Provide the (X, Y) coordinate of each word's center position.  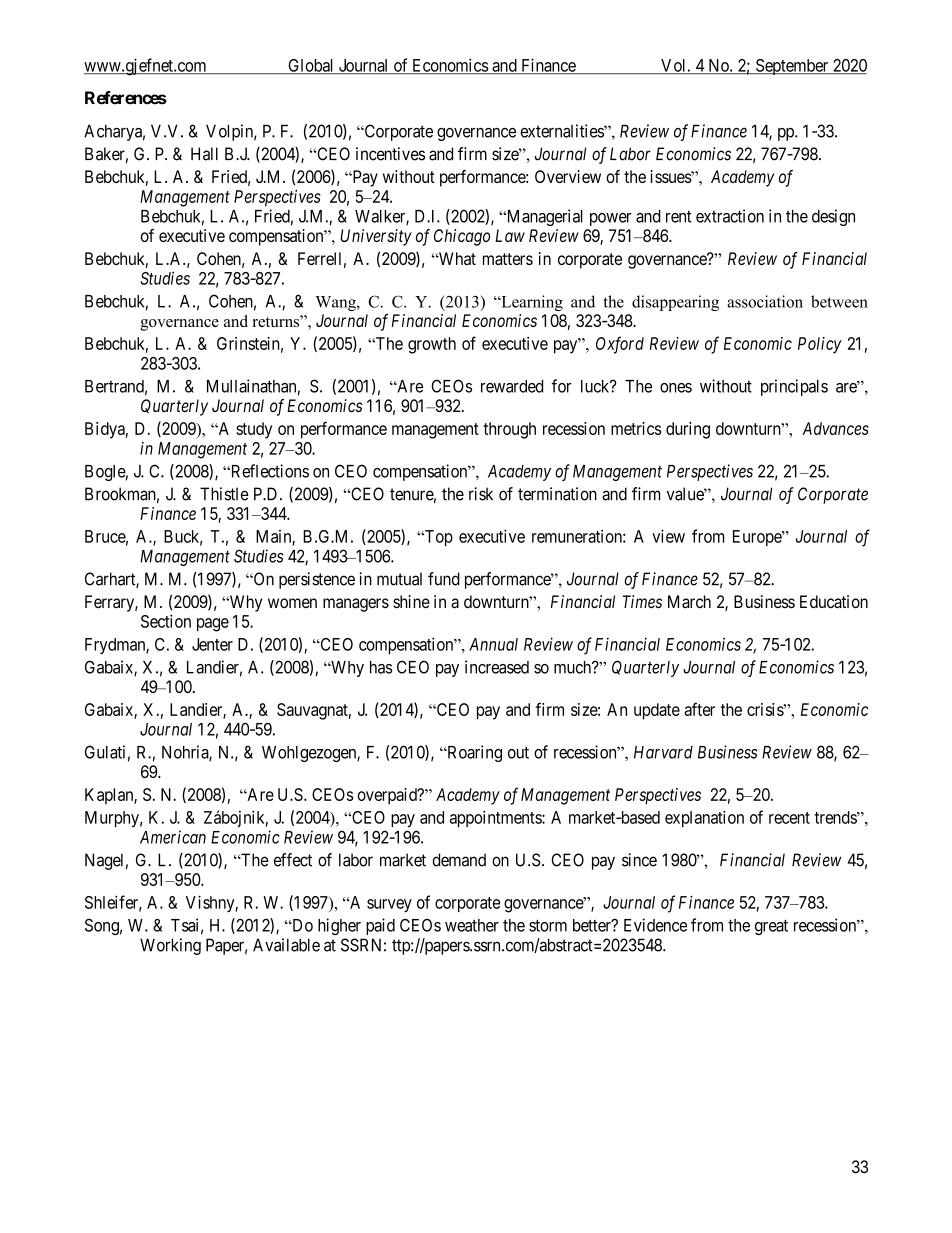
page (213, 625)
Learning (531, 303)
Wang (336, 303)
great (771, 927)
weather (472, 925)
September (792, 67)
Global (311, 66)
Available (286, 945)
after (699, 709)
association (765, 301)
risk (481, 494)
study (254, 430)
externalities (562, 131)
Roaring (473, 753)
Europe (758, 538)
